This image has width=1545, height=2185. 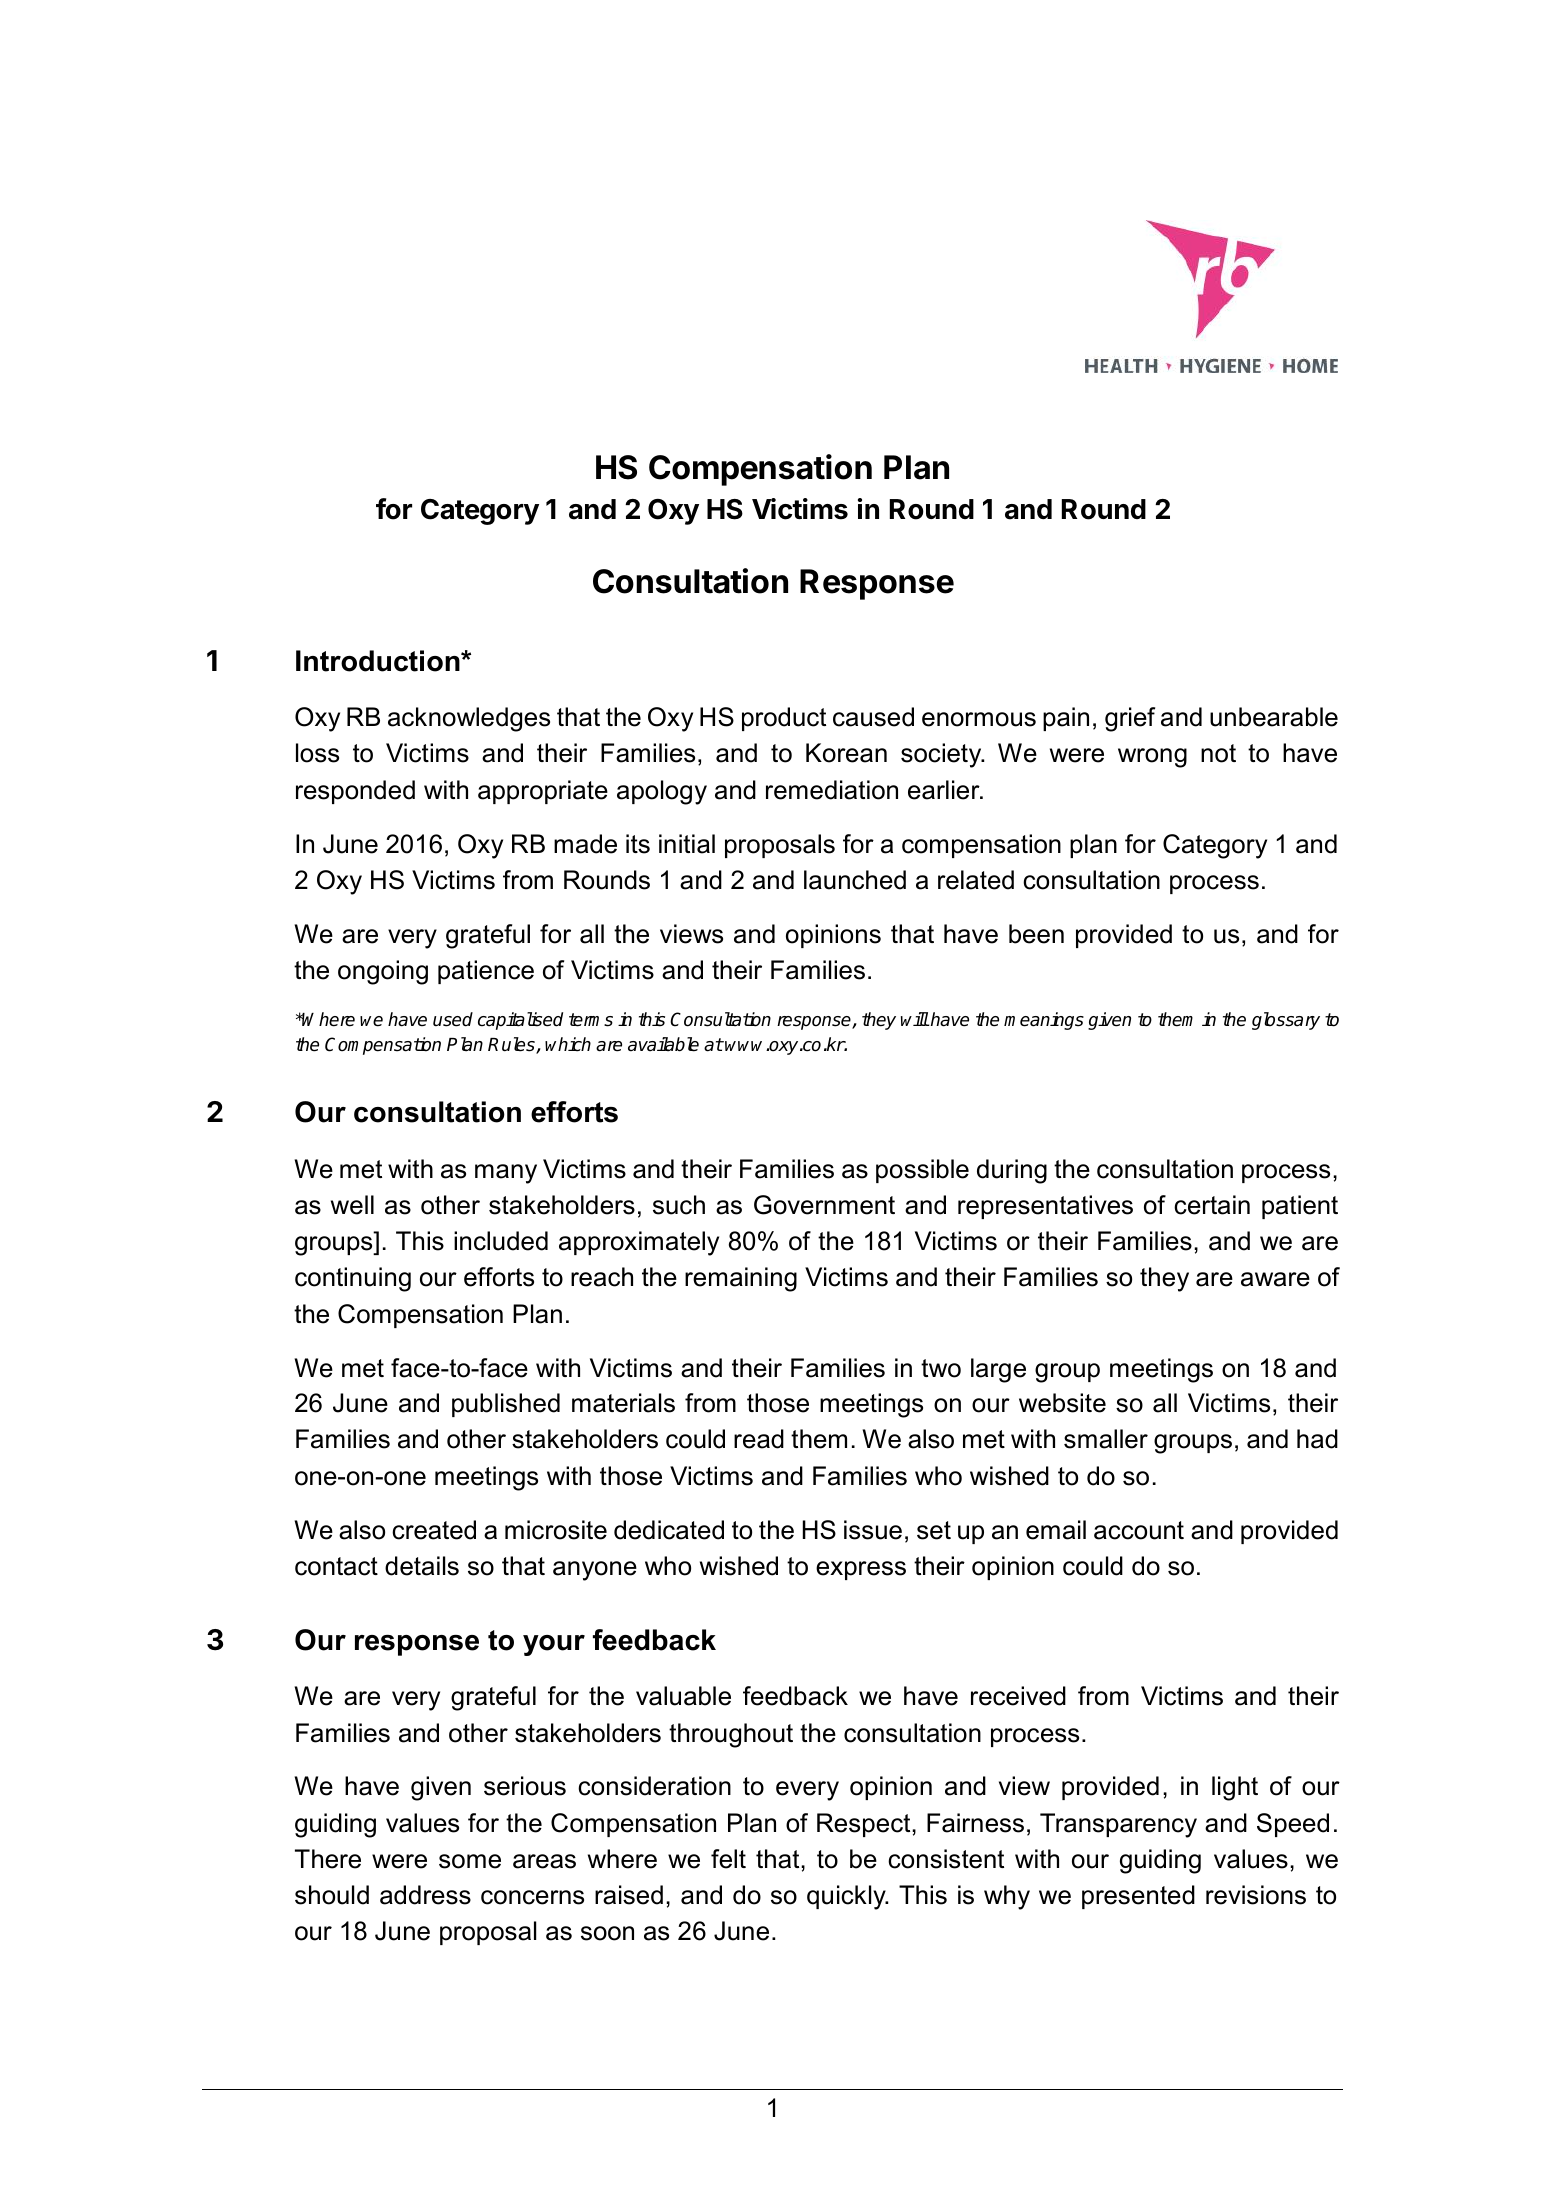 I want to click on aware, so click(x=1275, y=1279).
